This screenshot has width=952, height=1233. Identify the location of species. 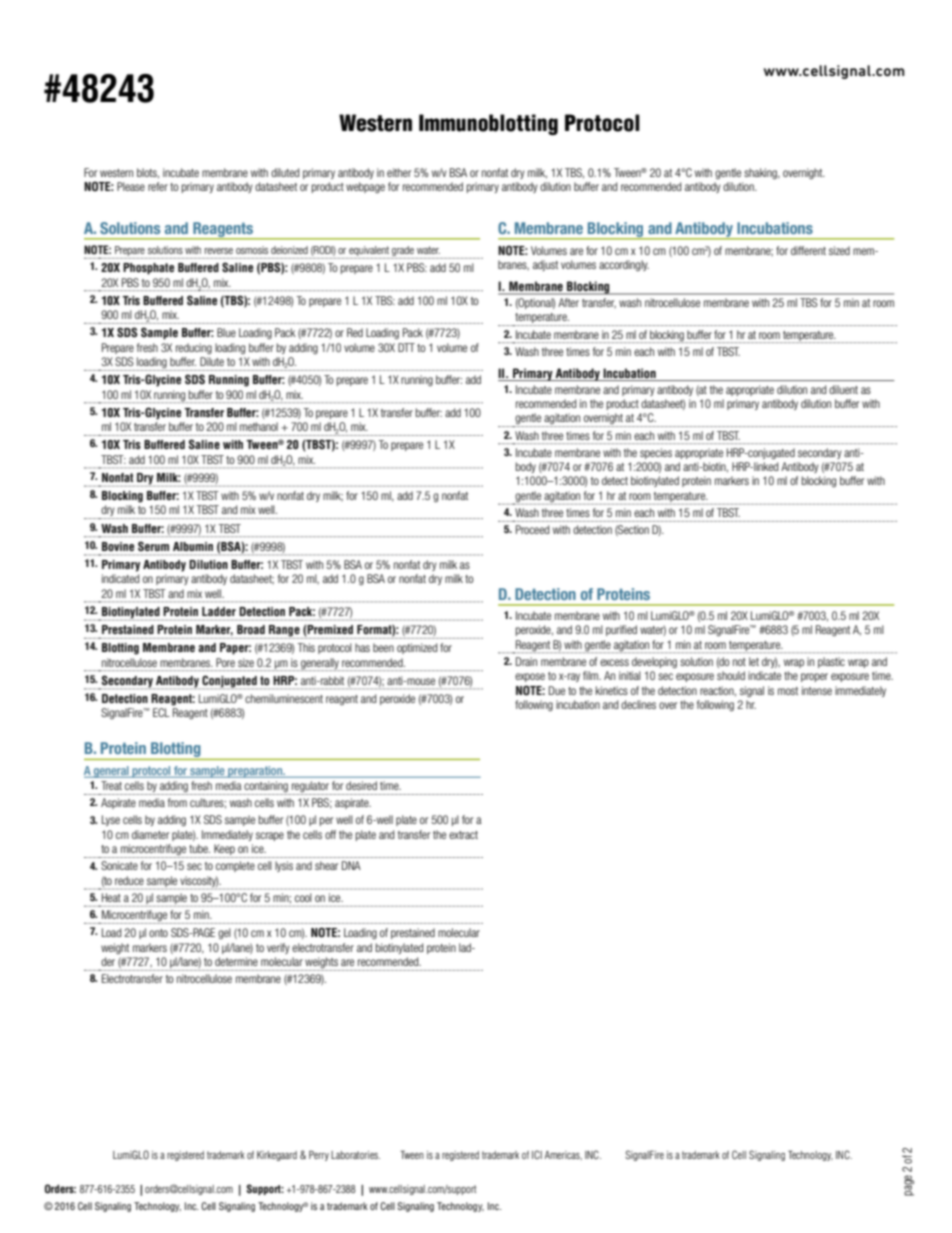
(656, 453).
